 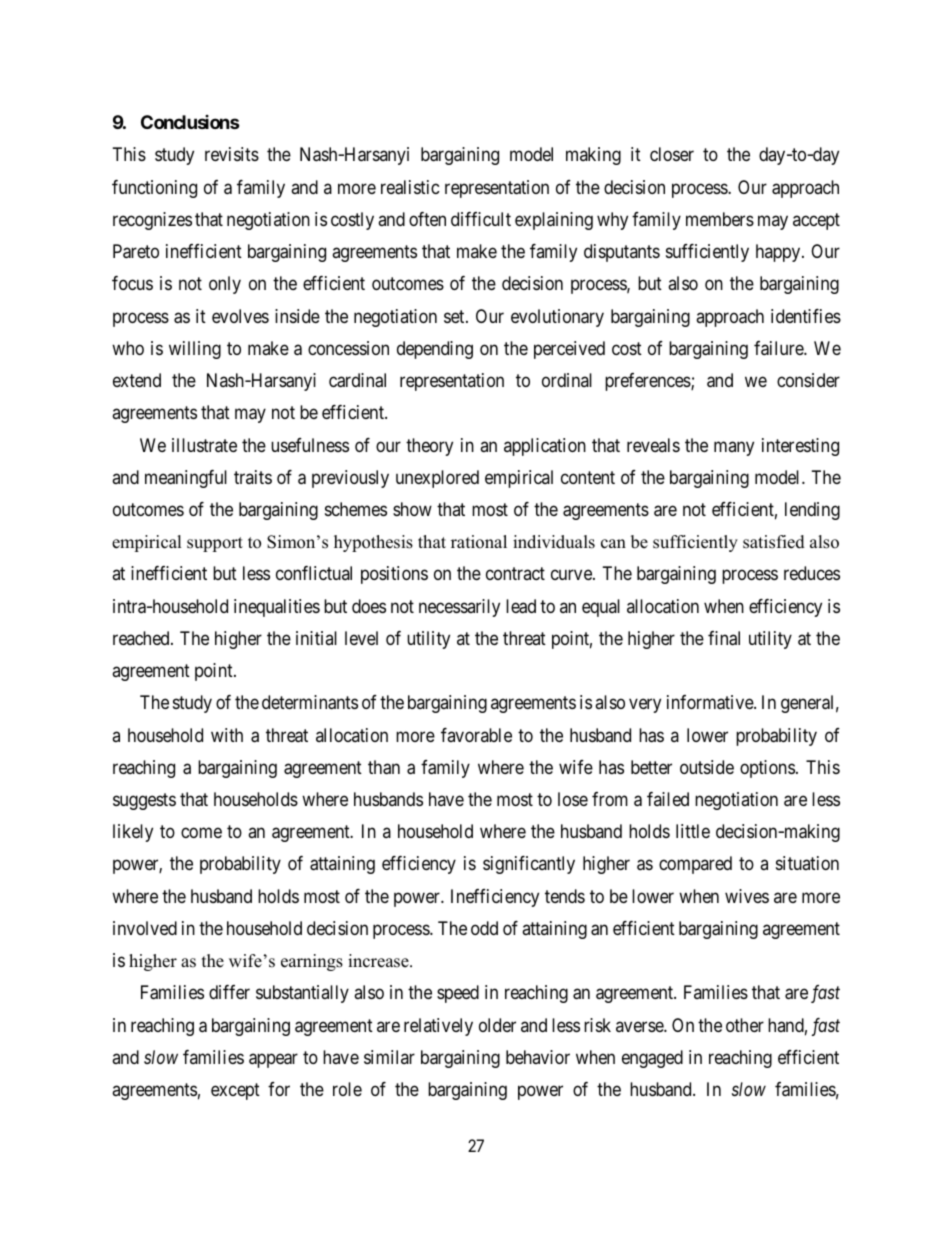 What do you see at coordinates (720, 219) in the document?
I see `members` at bounding box center [720, 219].
